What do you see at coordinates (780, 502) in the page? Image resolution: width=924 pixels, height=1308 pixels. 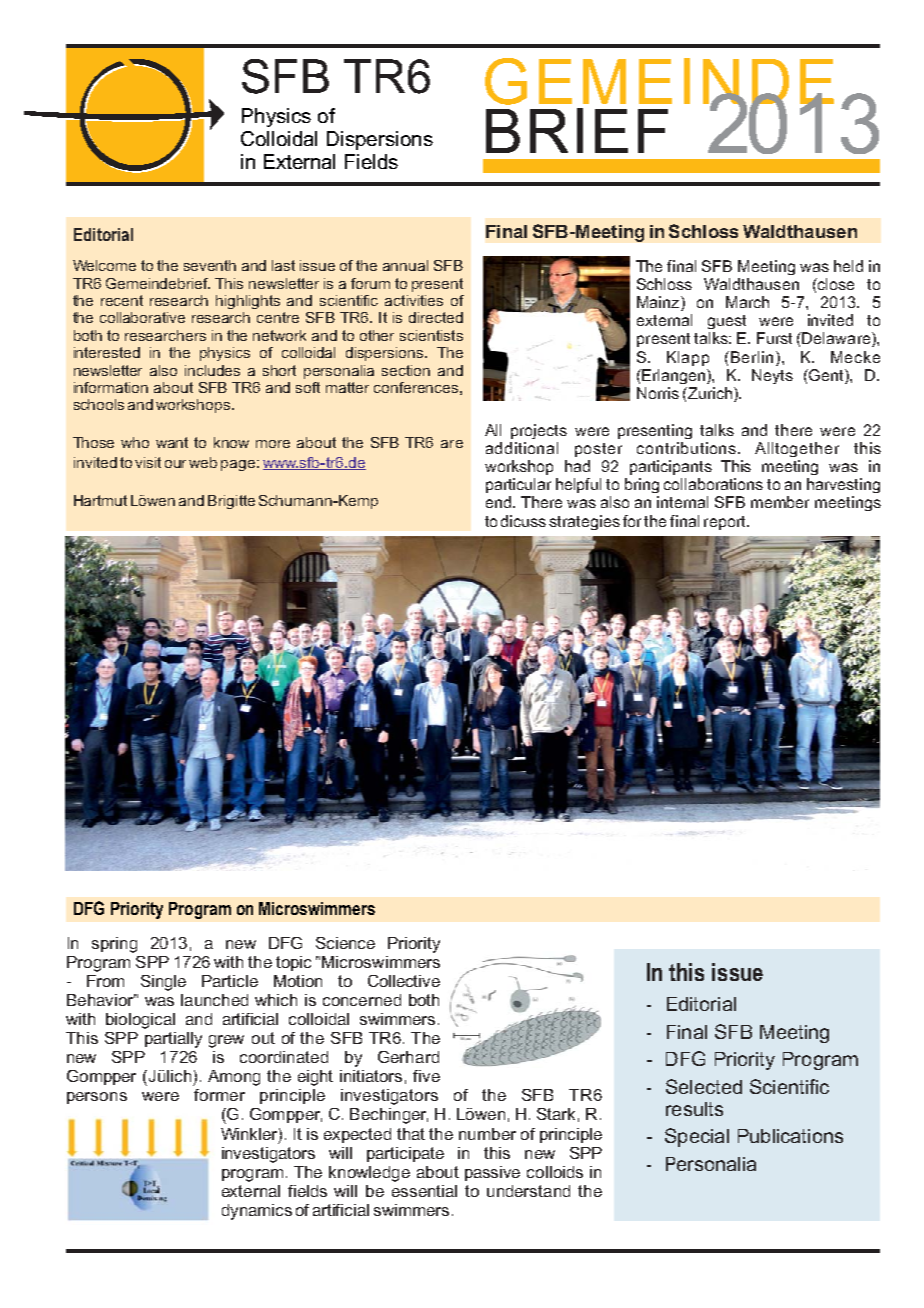 I see `member` at bounding box center [780, 502].
